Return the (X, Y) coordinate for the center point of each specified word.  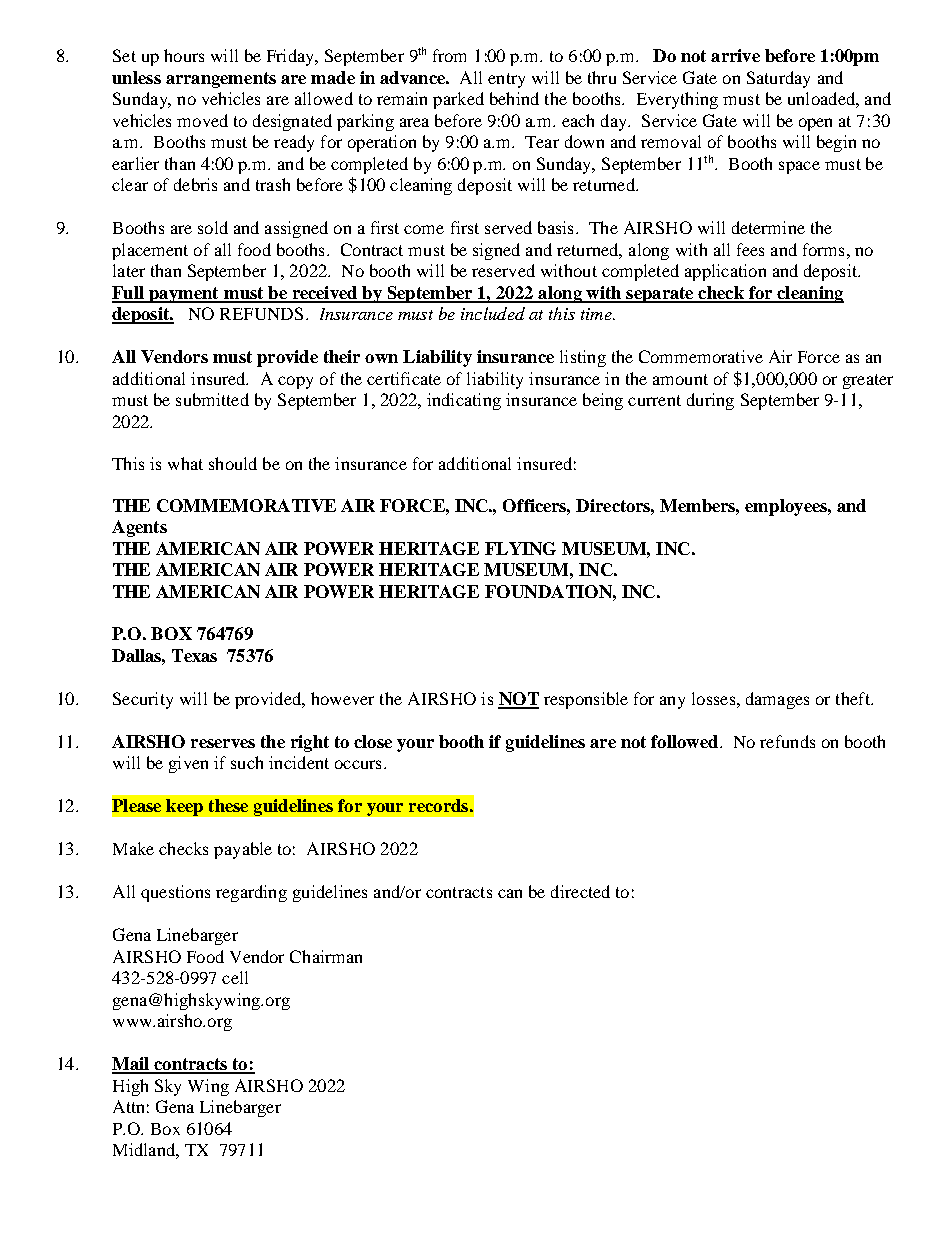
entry (506, 80)
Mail (131, 1065)
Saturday (778, 79)
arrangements (221, 80)
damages (777, 700)
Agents (139, 528)
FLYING (520, 548)
